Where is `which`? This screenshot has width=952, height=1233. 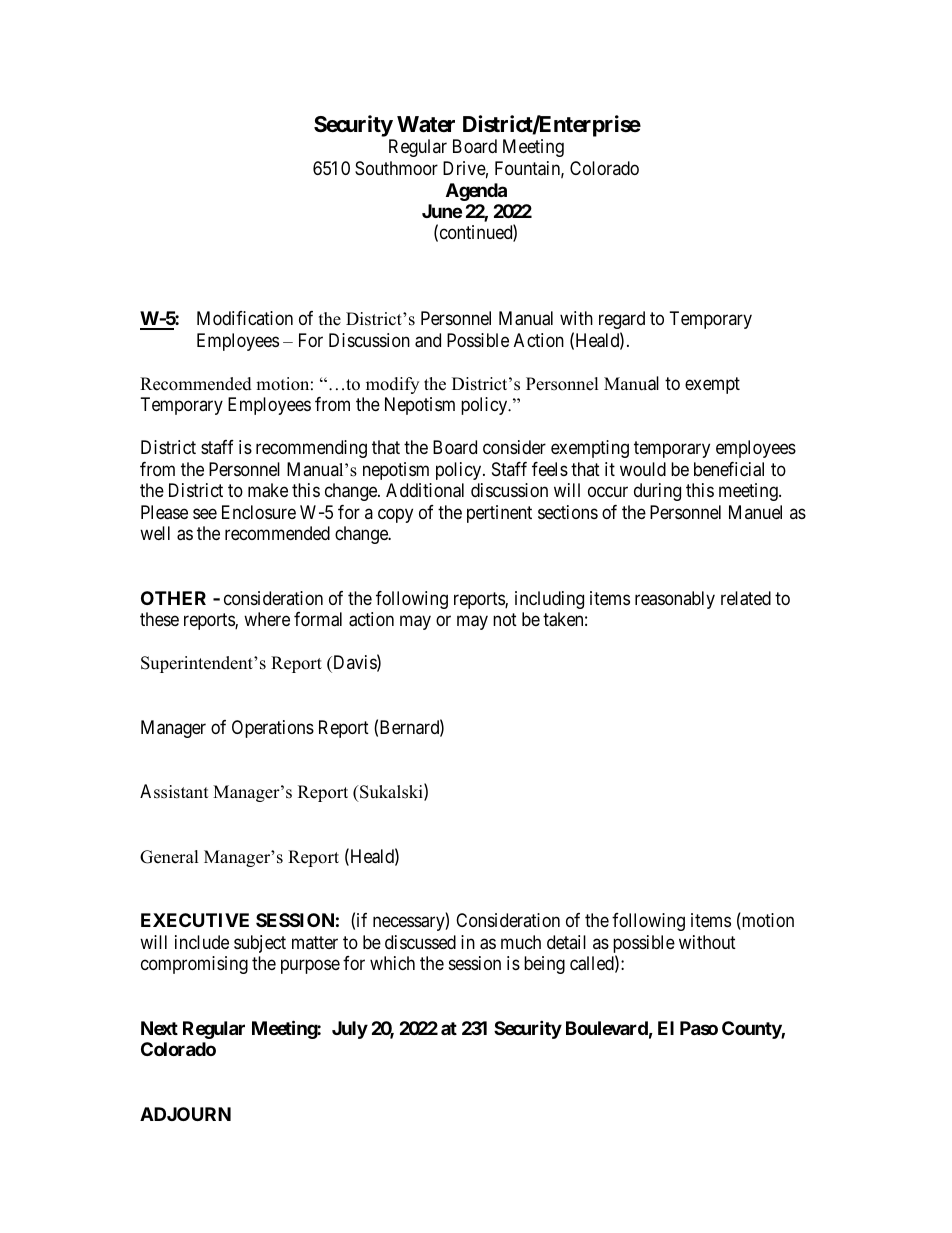 which is located at coordinates (392, 963).
